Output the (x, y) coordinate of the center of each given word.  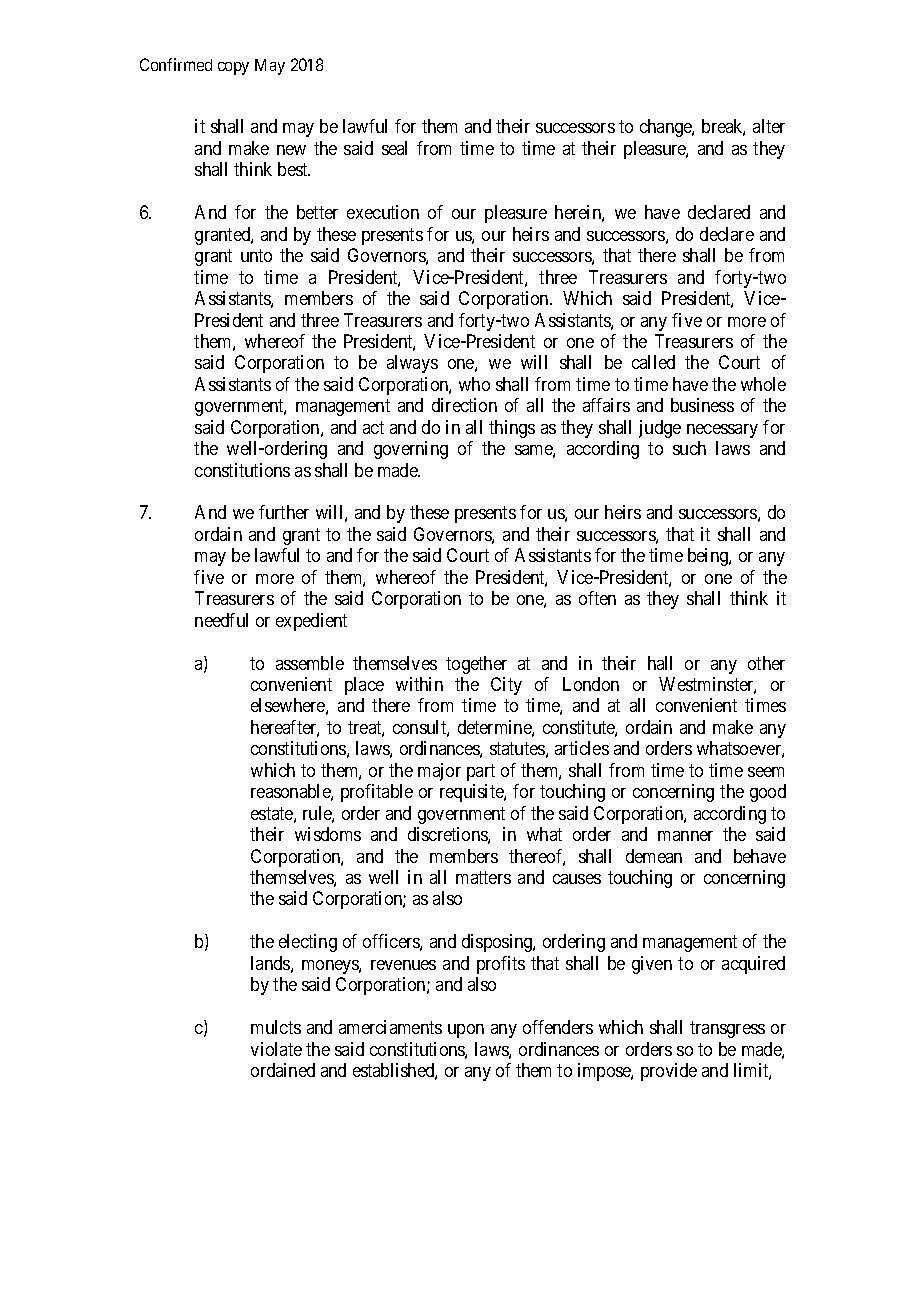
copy (233, 68)
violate (276, 1049)
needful (221, 620)
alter (769, 126)
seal (394, 148)
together (476, 665)
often (597, 598)
